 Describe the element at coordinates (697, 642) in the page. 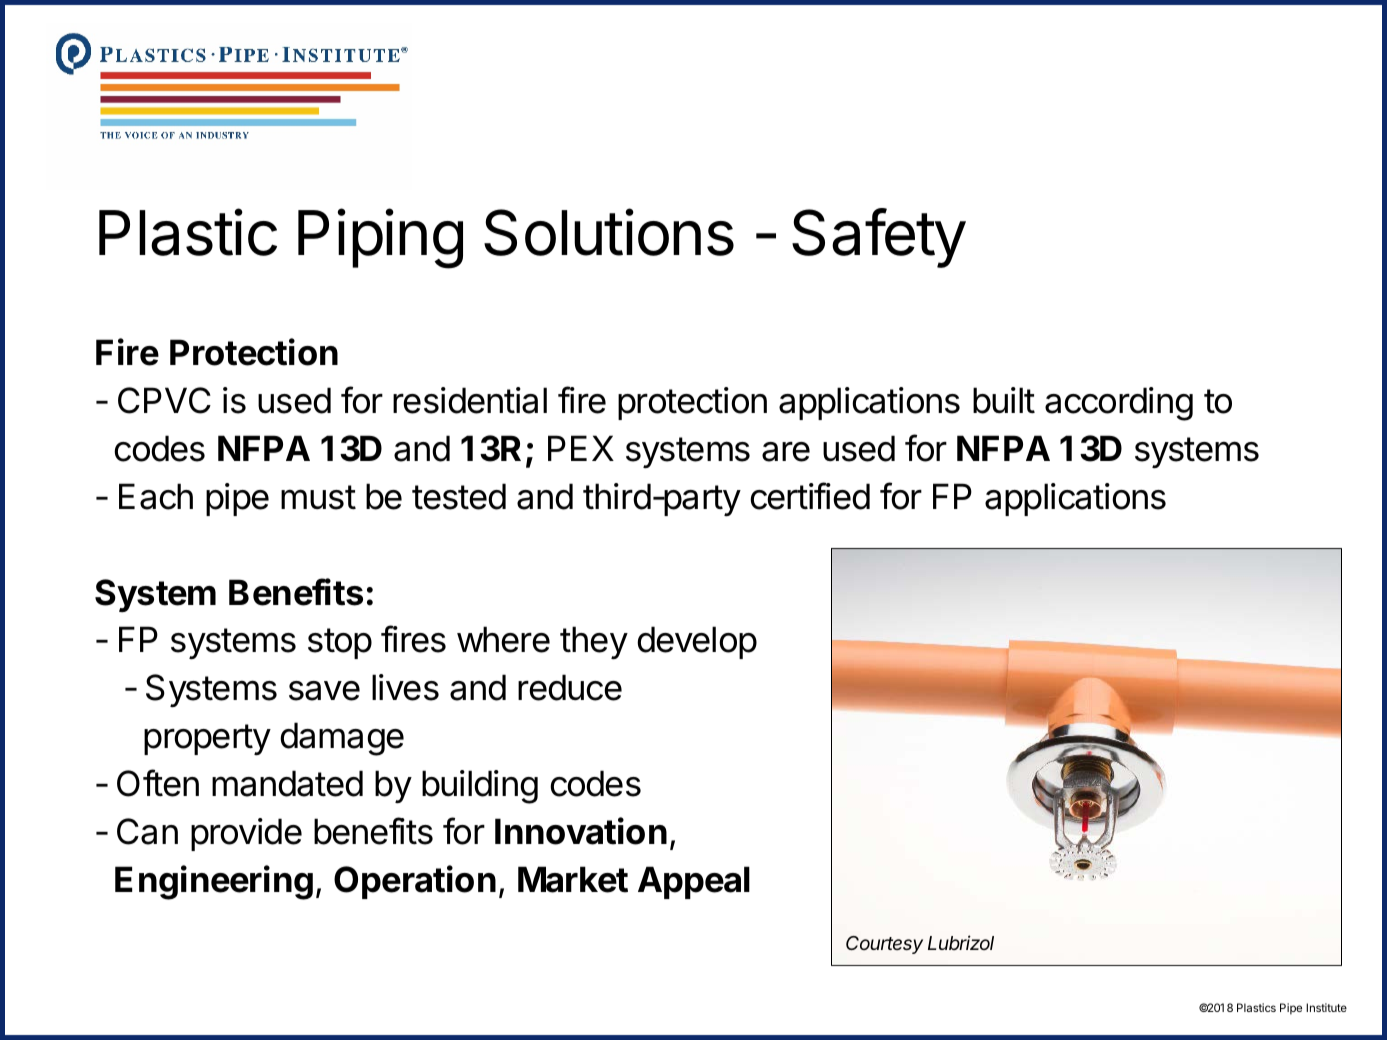

I see `develop` at that location.
